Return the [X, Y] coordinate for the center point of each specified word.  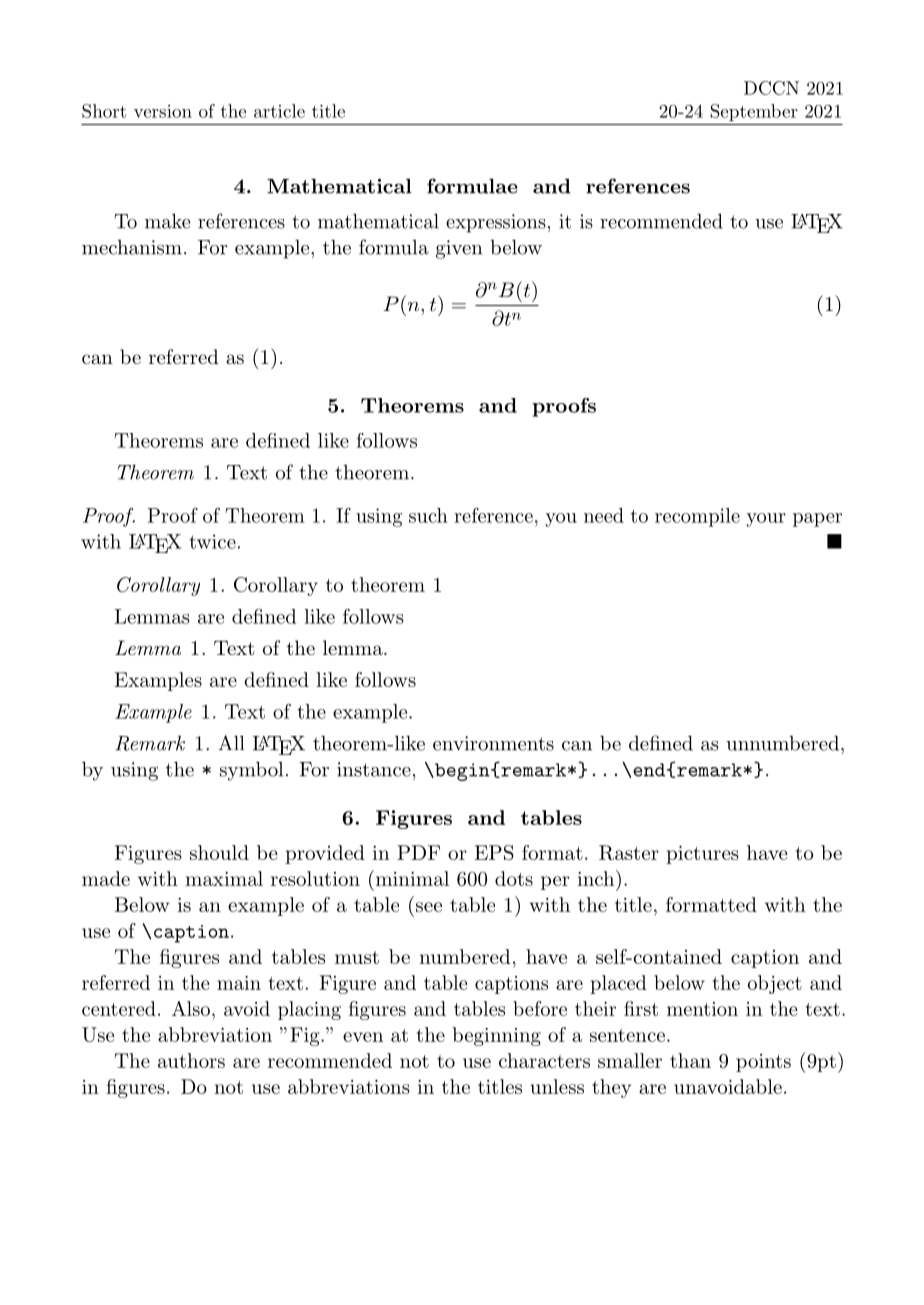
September [754, 112]
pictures [702, 855]
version [163, 111]
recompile [697, 517]
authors [191, 1060]
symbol [251, 771]
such [428, 515]
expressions [496, 223]
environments [493, 743]
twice [212, 541]
